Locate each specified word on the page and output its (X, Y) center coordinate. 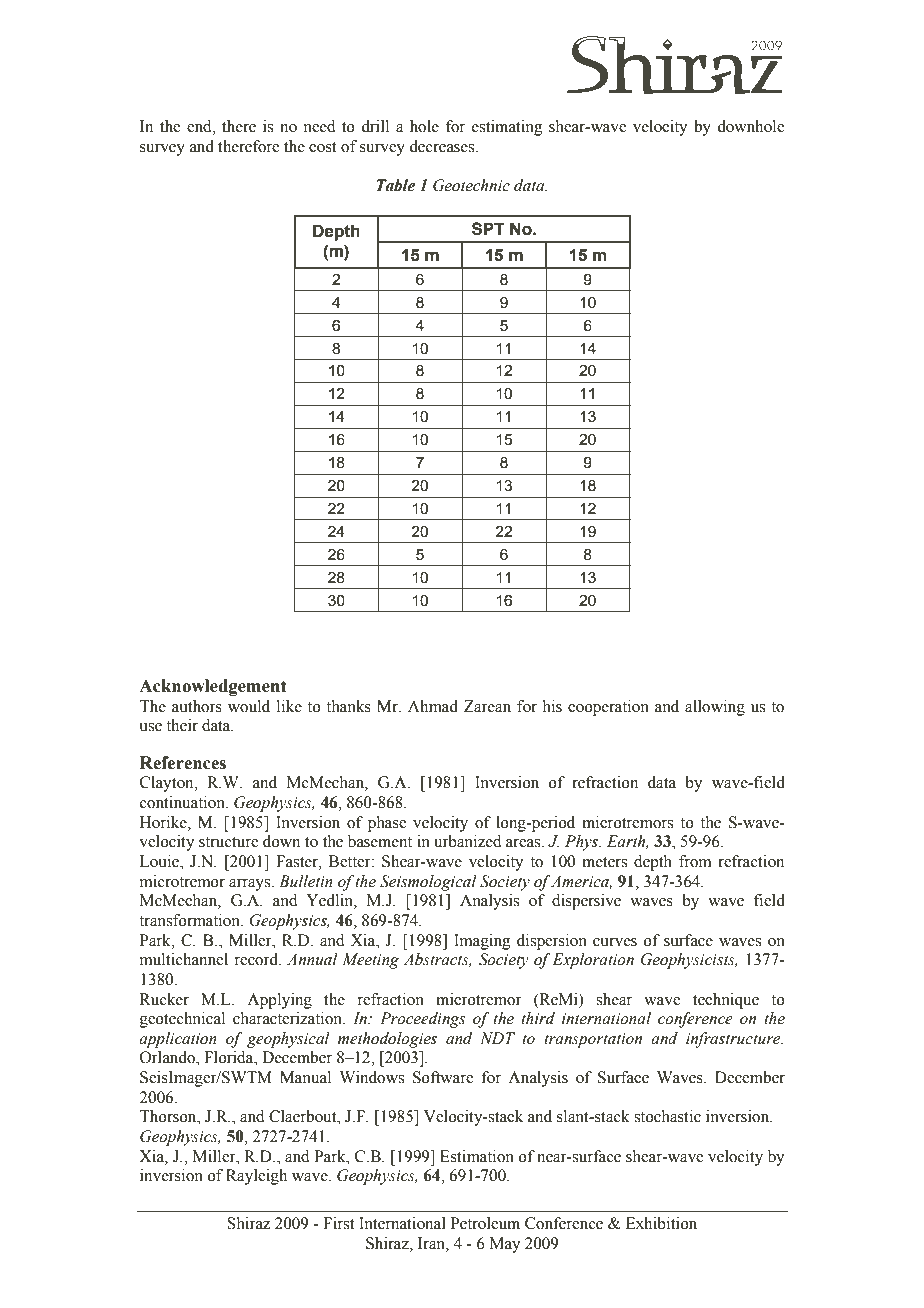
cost (323, 147)
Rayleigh (256, 1177)
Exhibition (661, 1223)
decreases (443, 146)
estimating (507, 128)
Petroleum (485, 1223)
